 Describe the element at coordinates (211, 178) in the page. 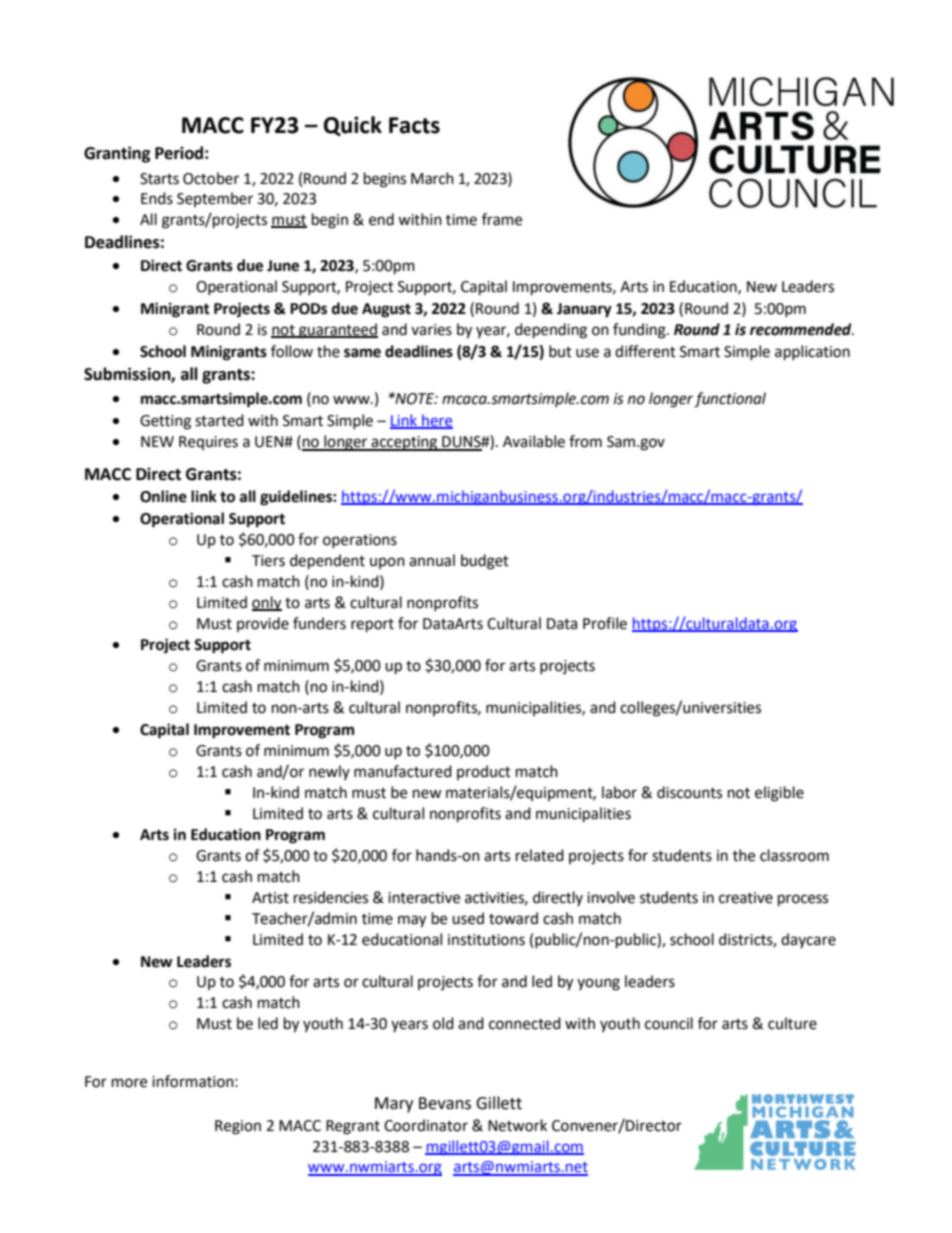

I see `October` at that location.
